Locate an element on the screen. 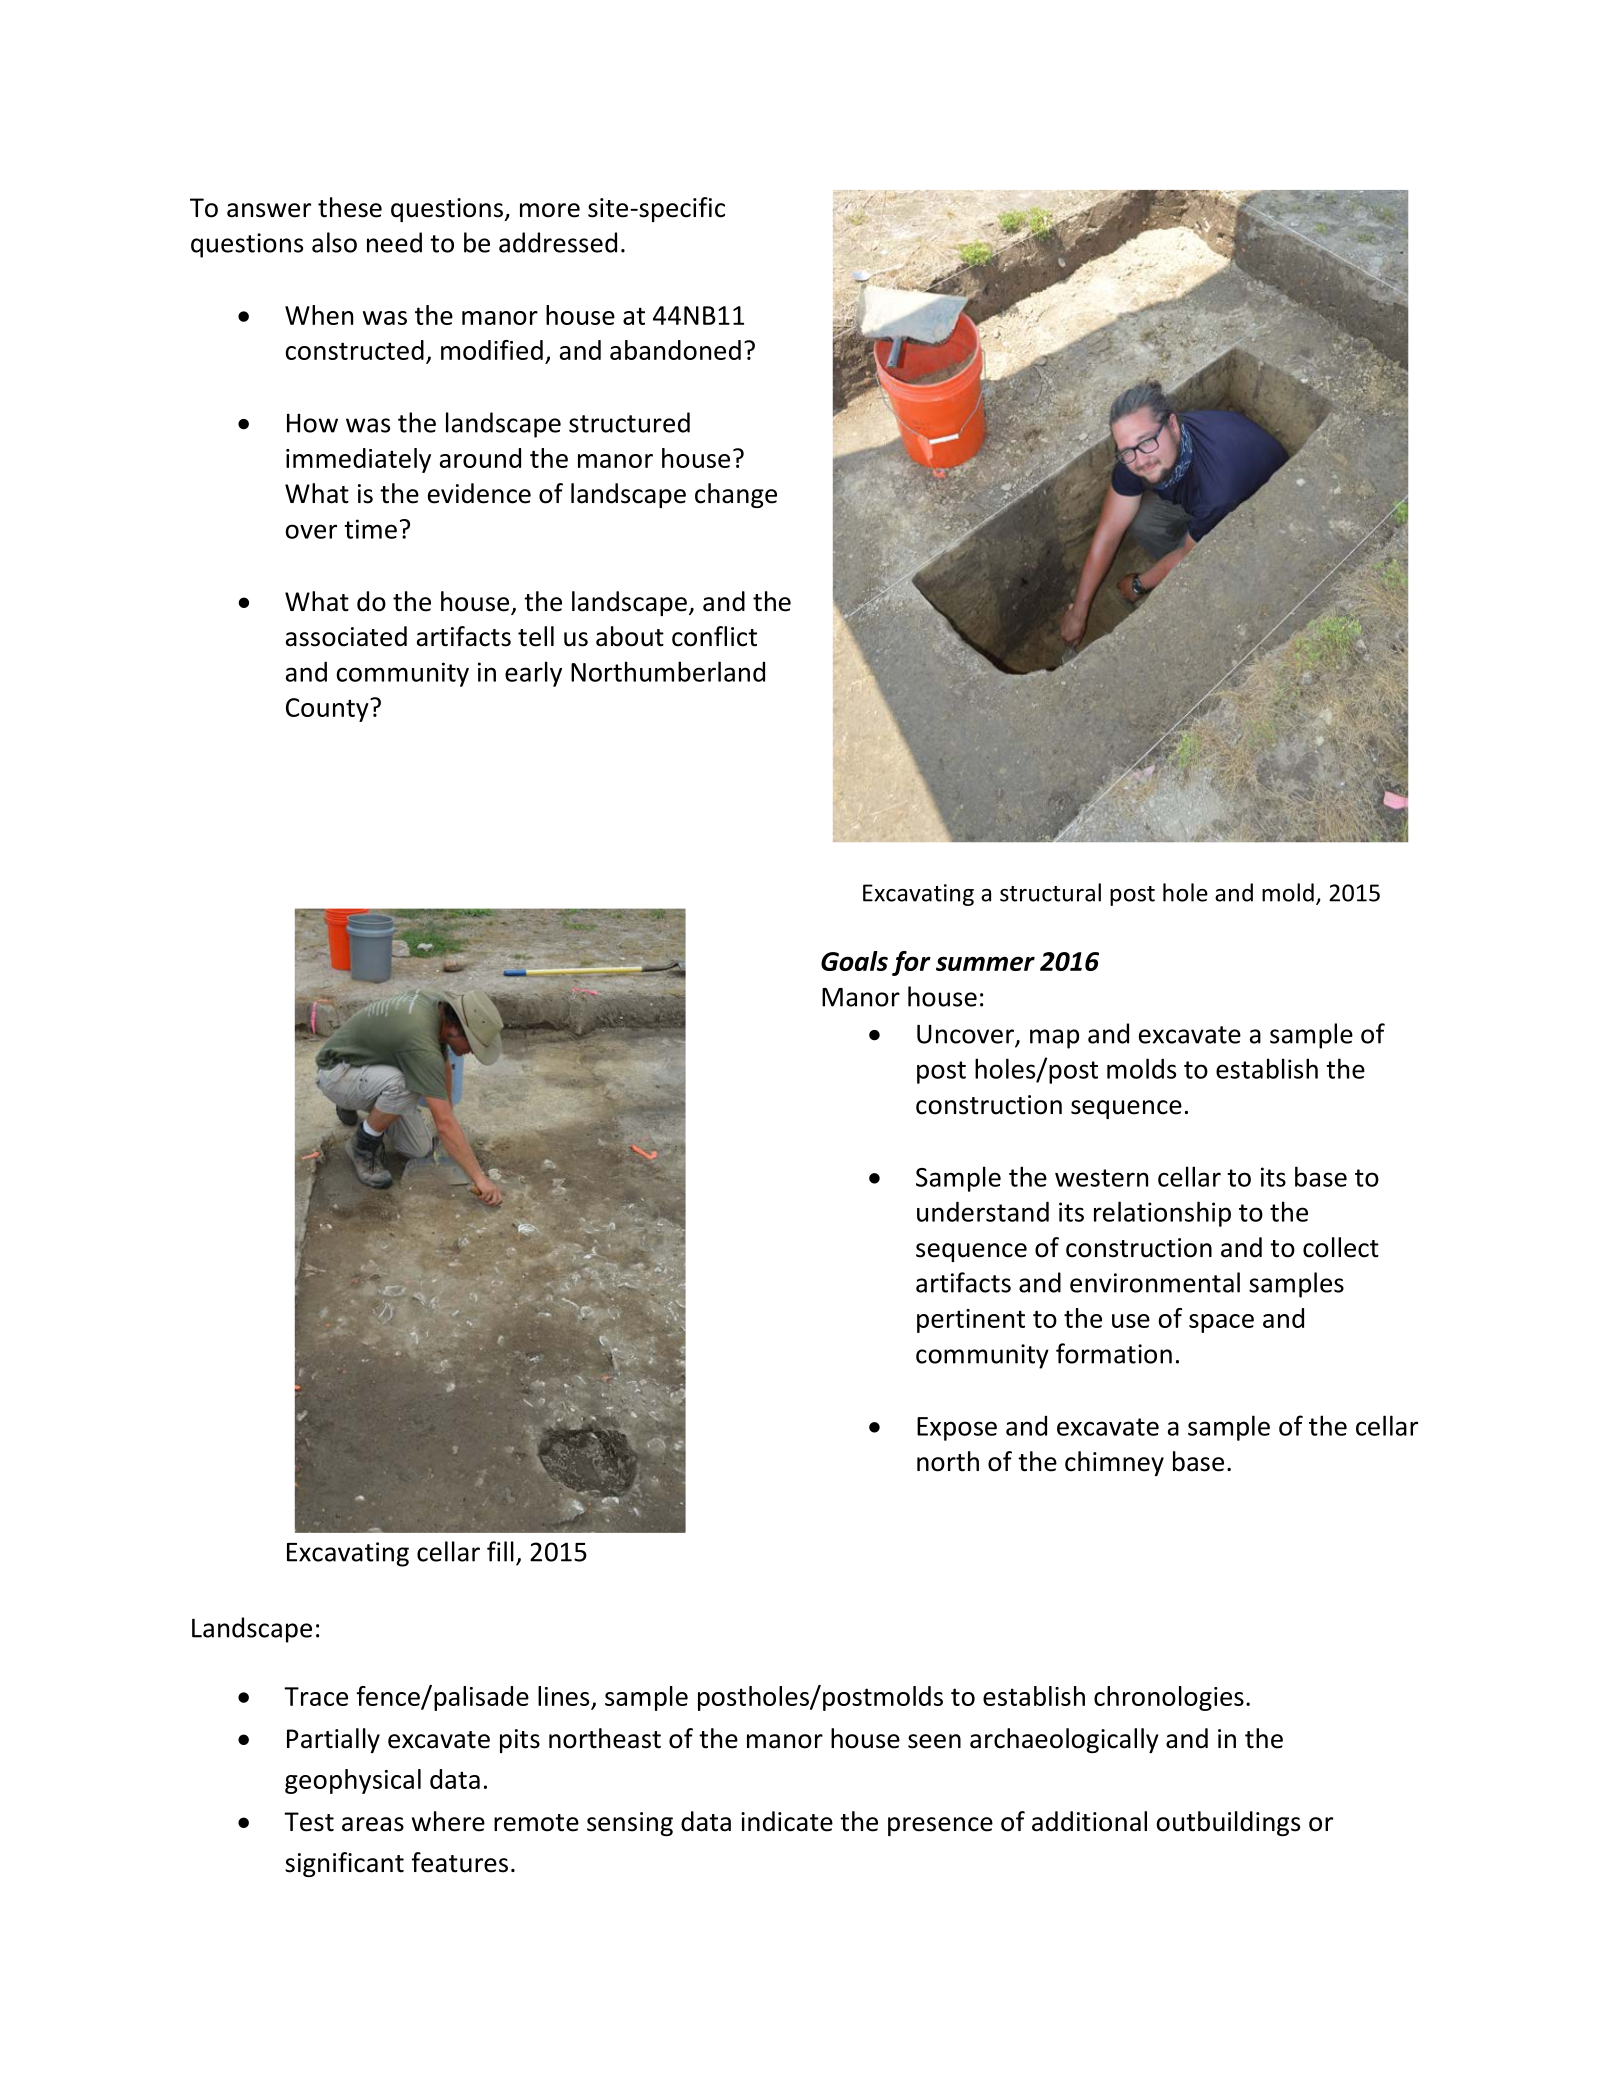  fill is located at coordinates (500, 1551).
